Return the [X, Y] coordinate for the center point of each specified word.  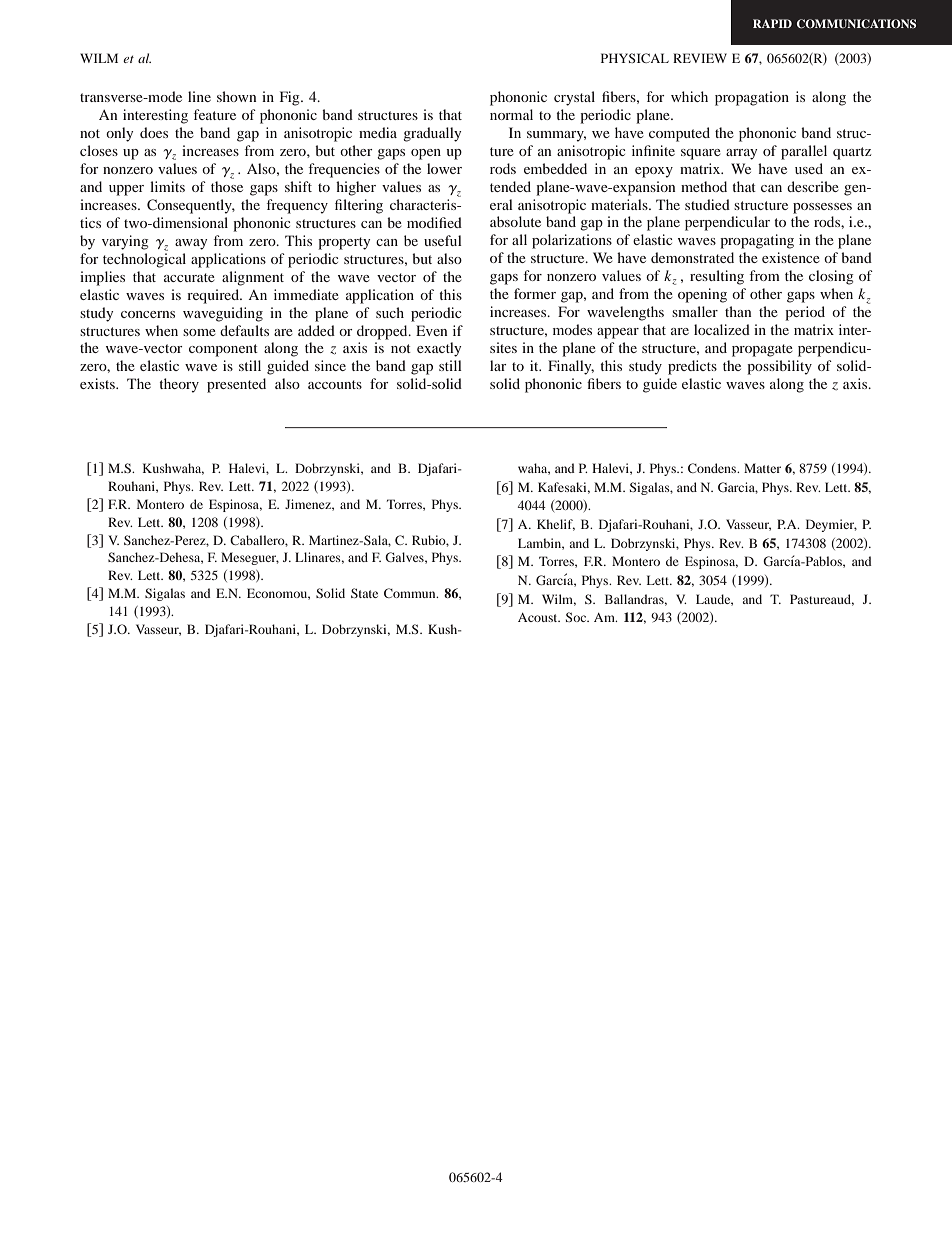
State [364, 593]
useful [443, 240]
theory [179, 385]
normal [511, 114]
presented [236, 385]
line [199, 96]
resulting [717, 277]
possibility [779, 367]
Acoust [539, 617]
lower [444, 168]
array [741, 154]
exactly [439, 349]
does [154, 132]
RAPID [772, 23]
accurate [189, 277]
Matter [762, 468]
